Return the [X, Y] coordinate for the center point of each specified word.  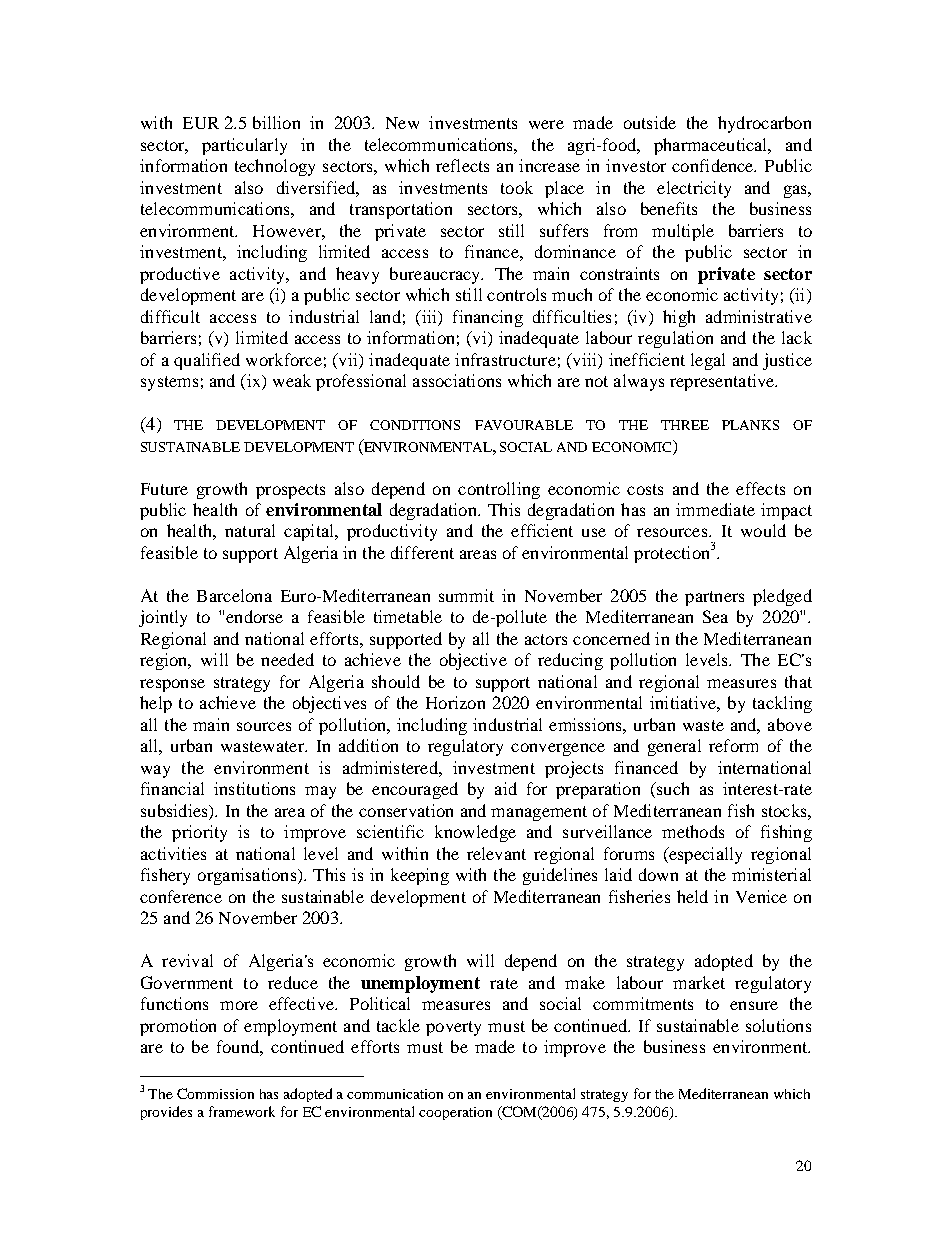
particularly [244, 146]
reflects [462, 165]
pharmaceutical [712, 146]
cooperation [455, 1113]
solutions [778, 1025]
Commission [215, 1093]
